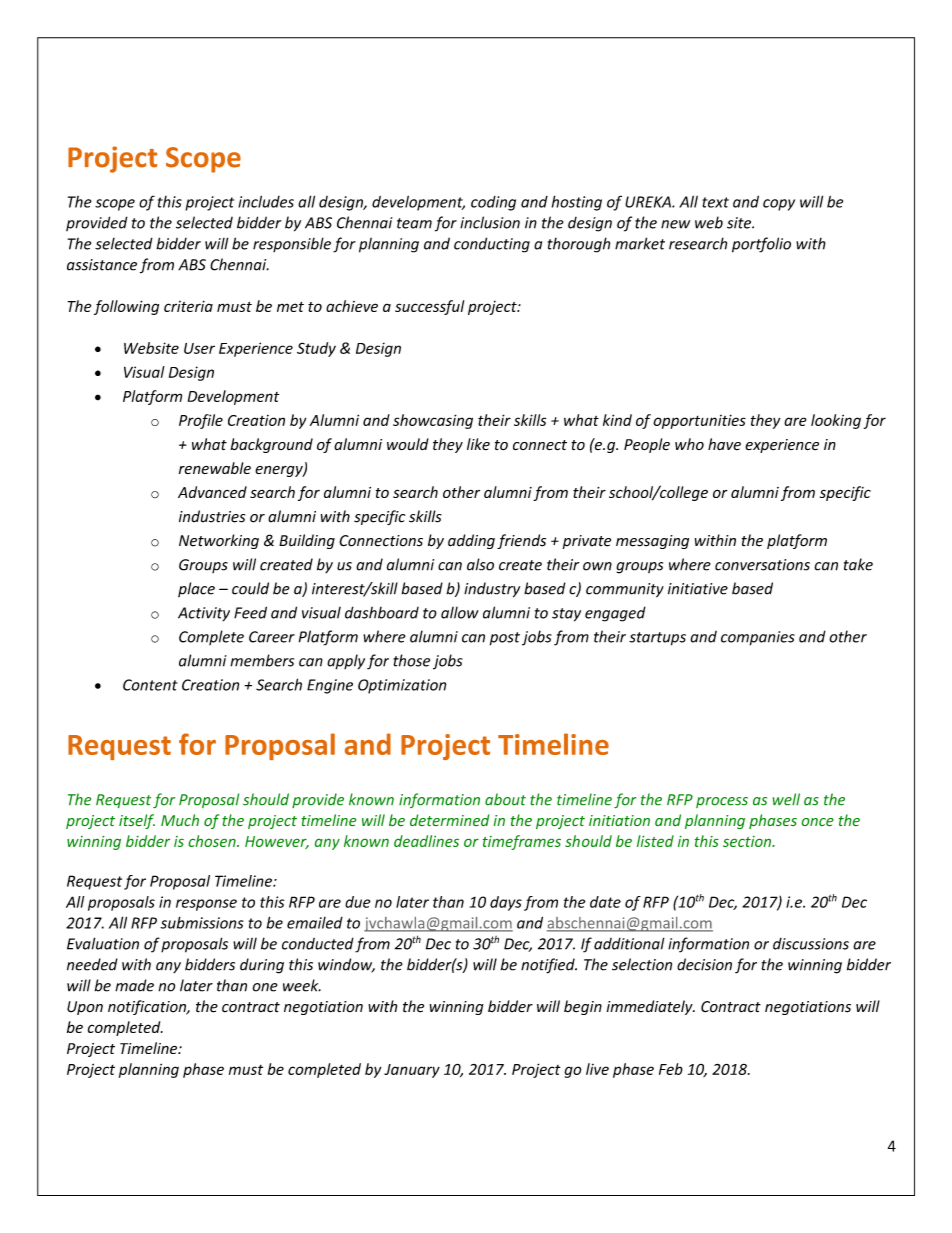 The width and height of the screenshot is (952, 1233). What do you see at coordinates (266, 201) in the screenshot?
I see `includes` at bounding box center [266, 201].
